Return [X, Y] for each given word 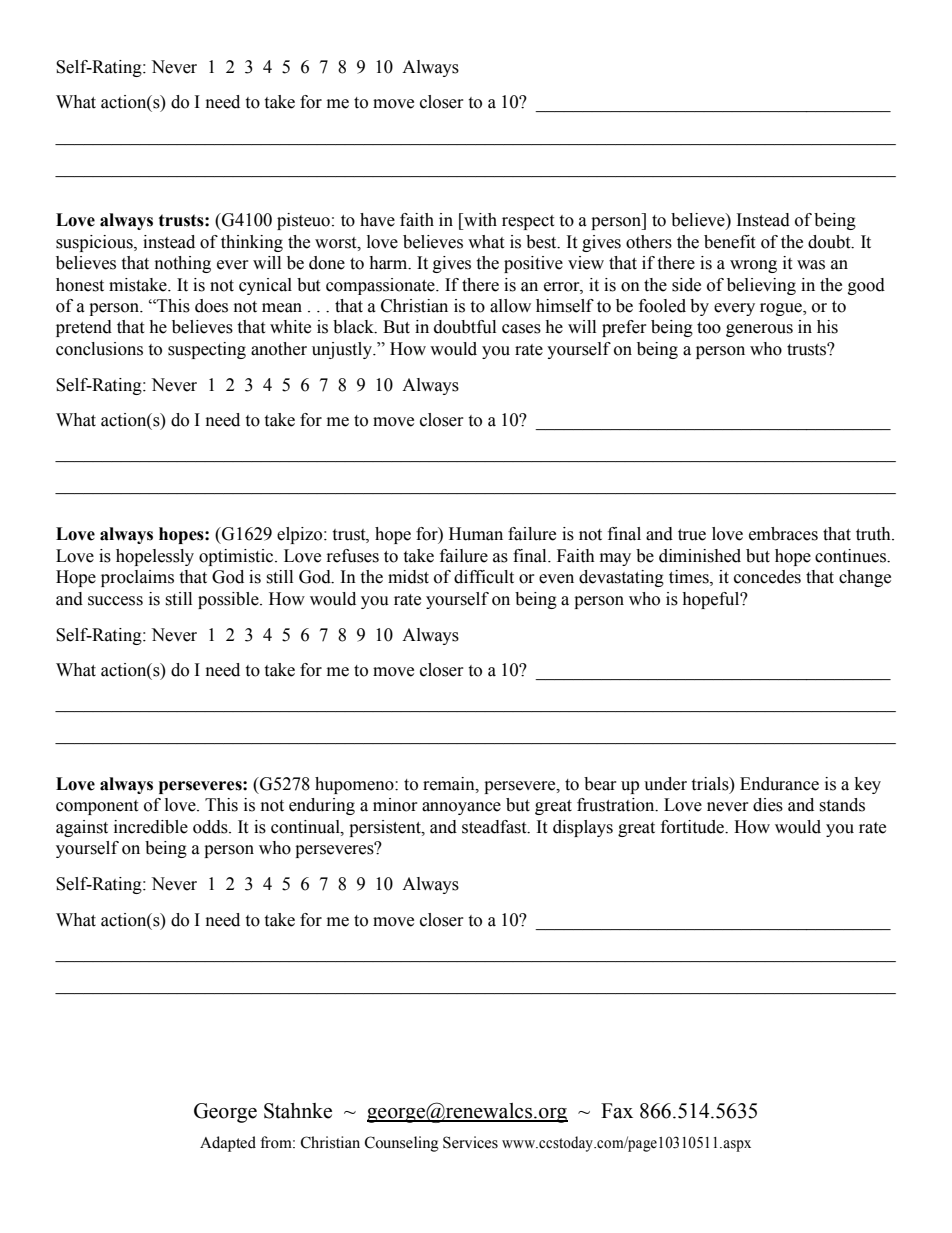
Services [470, 1142]
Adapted [228, 1144]
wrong [753, 266]
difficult [484, 577]
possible [229, 600]
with [479, 220]
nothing [183, 264]
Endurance [779, 784]
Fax [617, 1111]
